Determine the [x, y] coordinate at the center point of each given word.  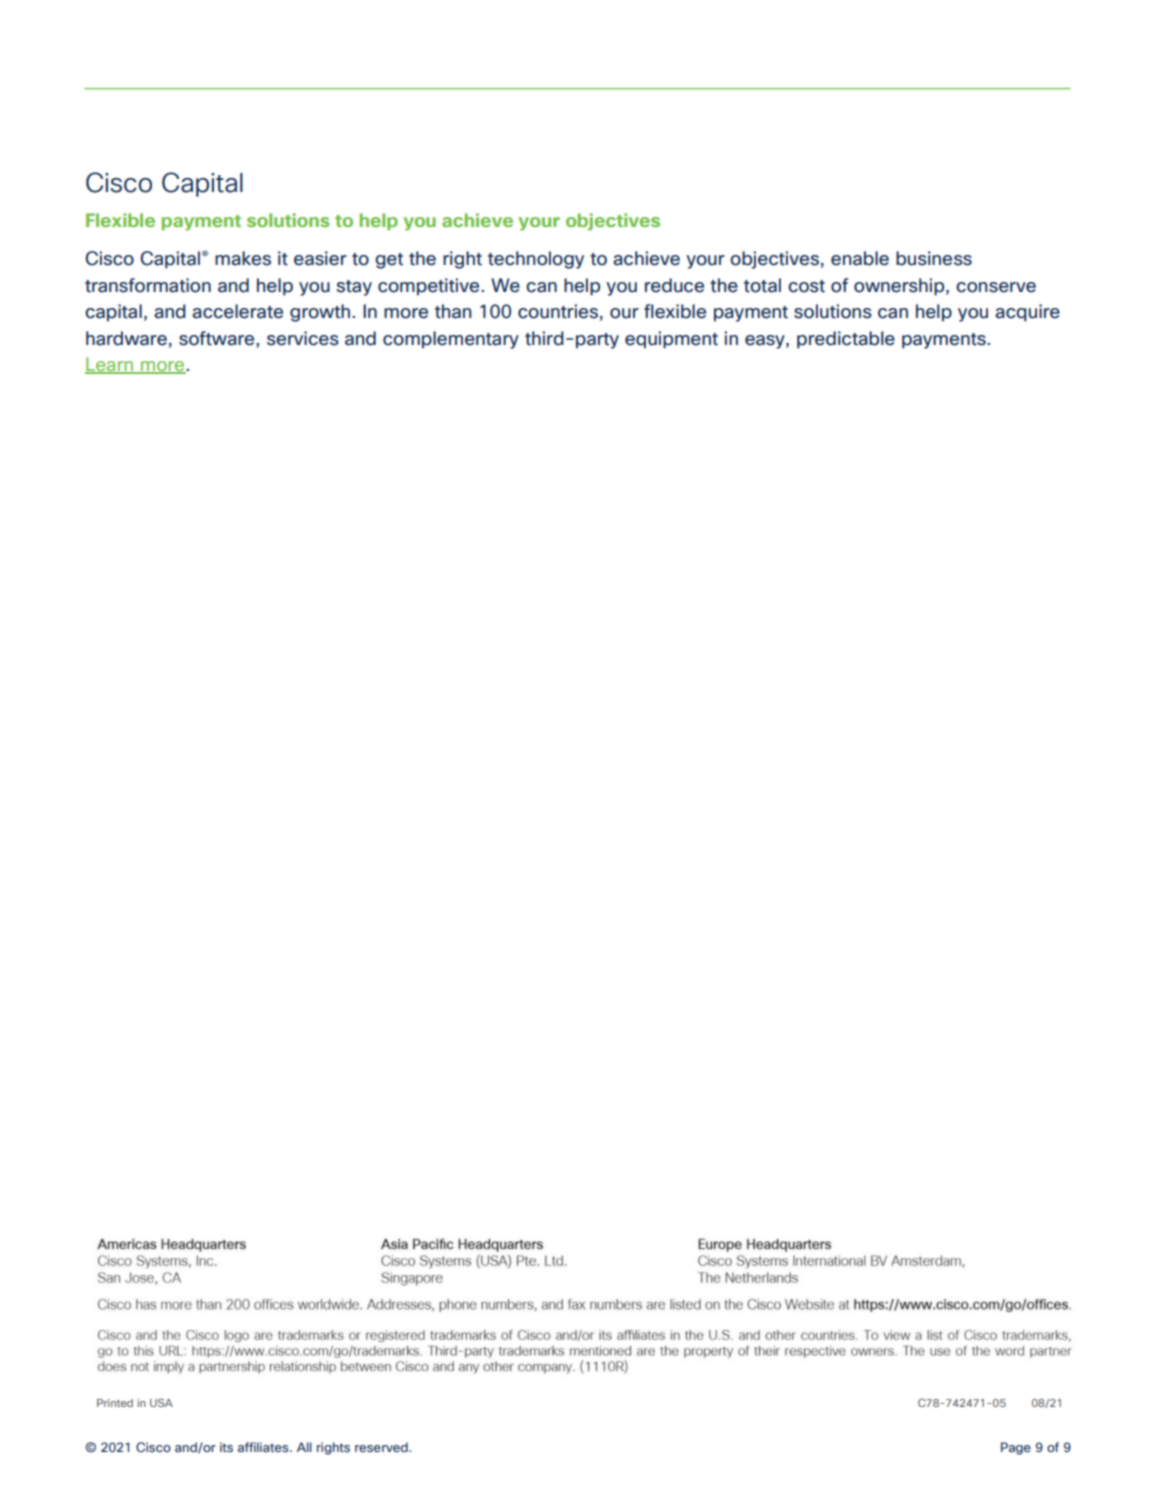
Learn [110, 365]
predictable [846, 340]
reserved [382, 1447]
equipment [671, 340]
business [934, 258]
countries [558, 311]
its [226, 1447]
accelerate [237, 311]
